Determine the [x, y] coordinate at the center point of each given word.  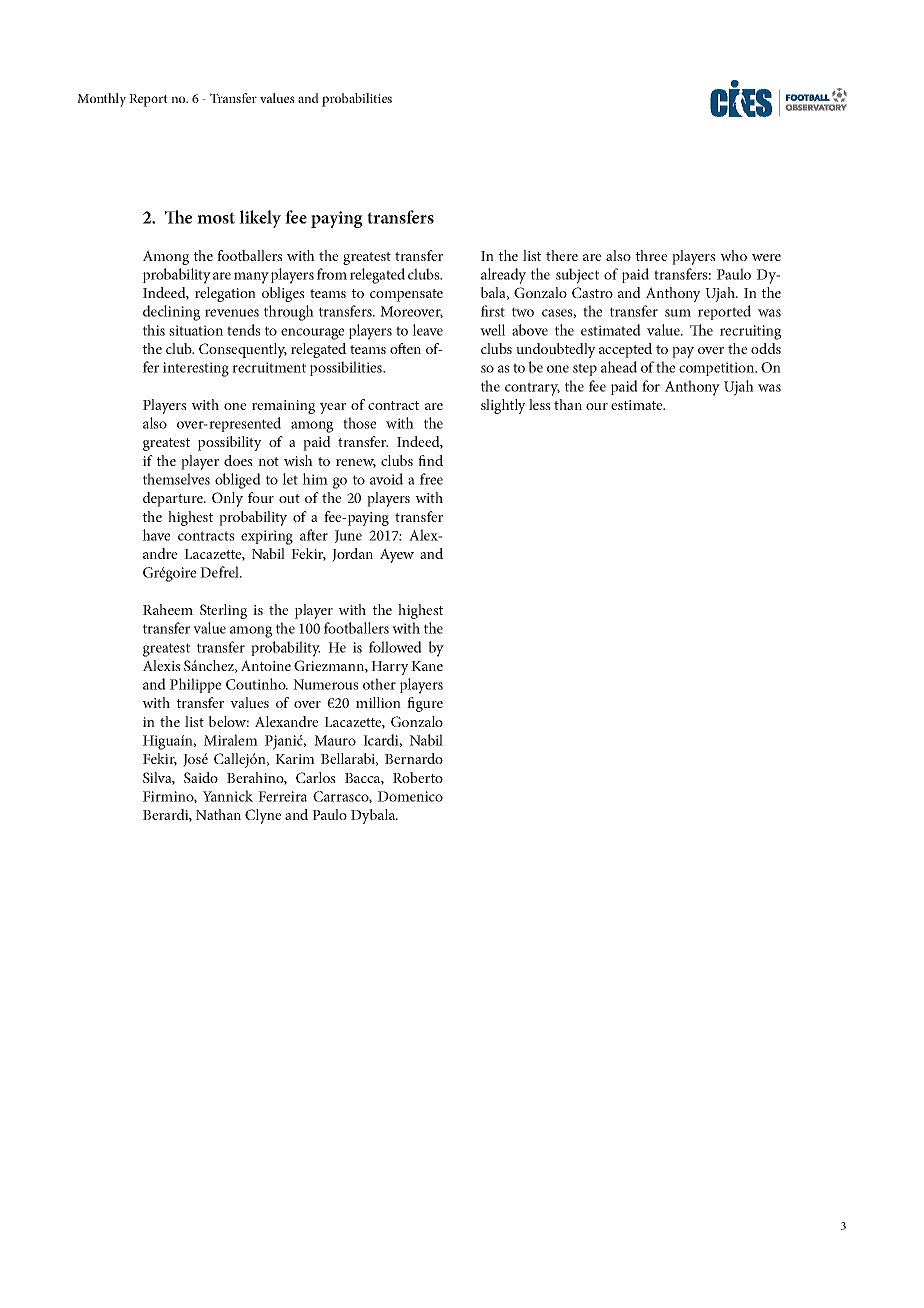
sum [678, 313]
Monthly [101, 100]
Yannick [227, 796]
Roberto [418, 777]
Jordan [352, 555]
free [431, 479]
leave [427, 330]
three [651, 255]
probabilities [357, 100]
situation [196, 330]
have [156, 535]
